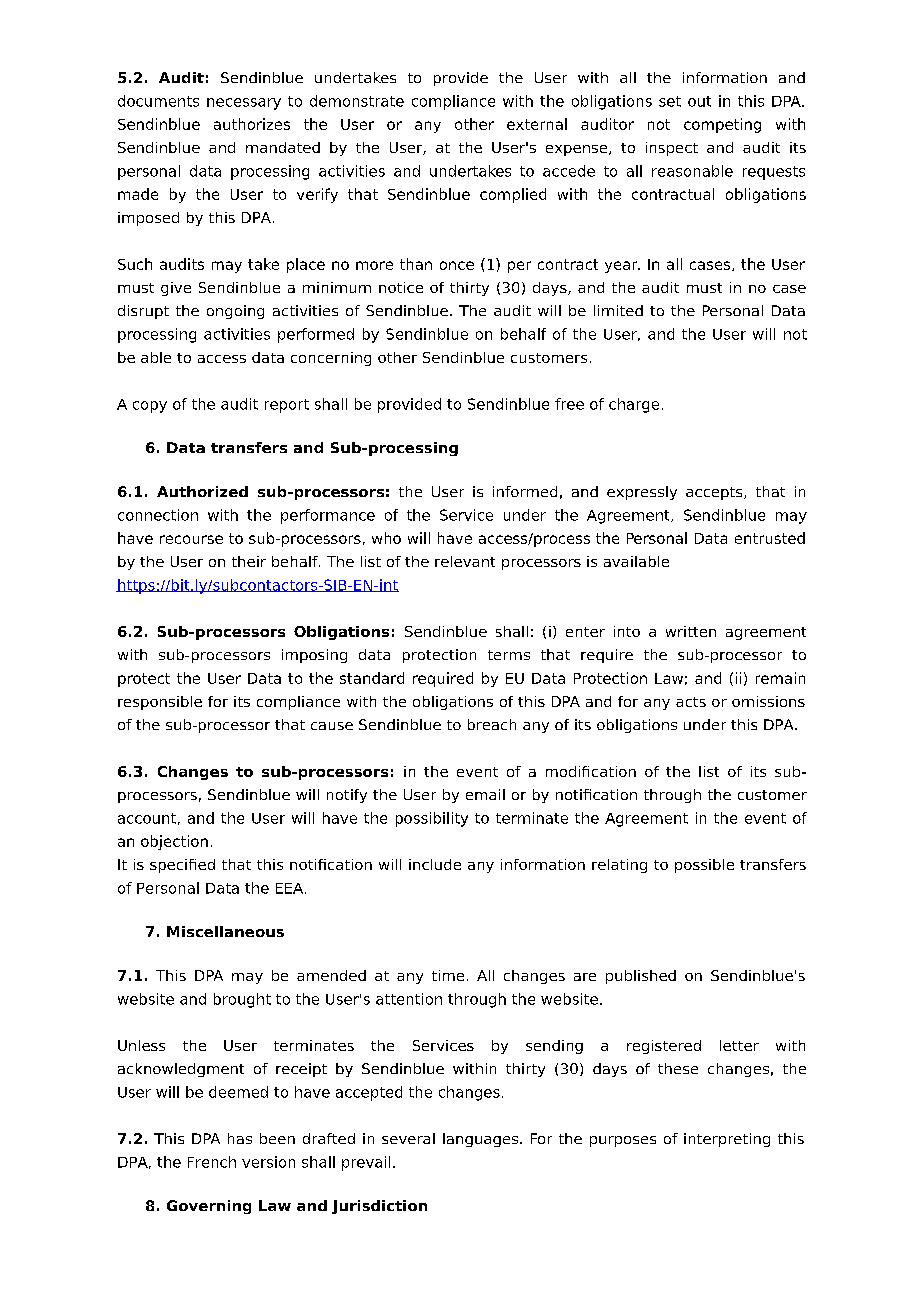 This screenshot has height=1308, width=924. Describe the element at coordinates (160, 703) in the screenshot. I see `responsible` at that location.
